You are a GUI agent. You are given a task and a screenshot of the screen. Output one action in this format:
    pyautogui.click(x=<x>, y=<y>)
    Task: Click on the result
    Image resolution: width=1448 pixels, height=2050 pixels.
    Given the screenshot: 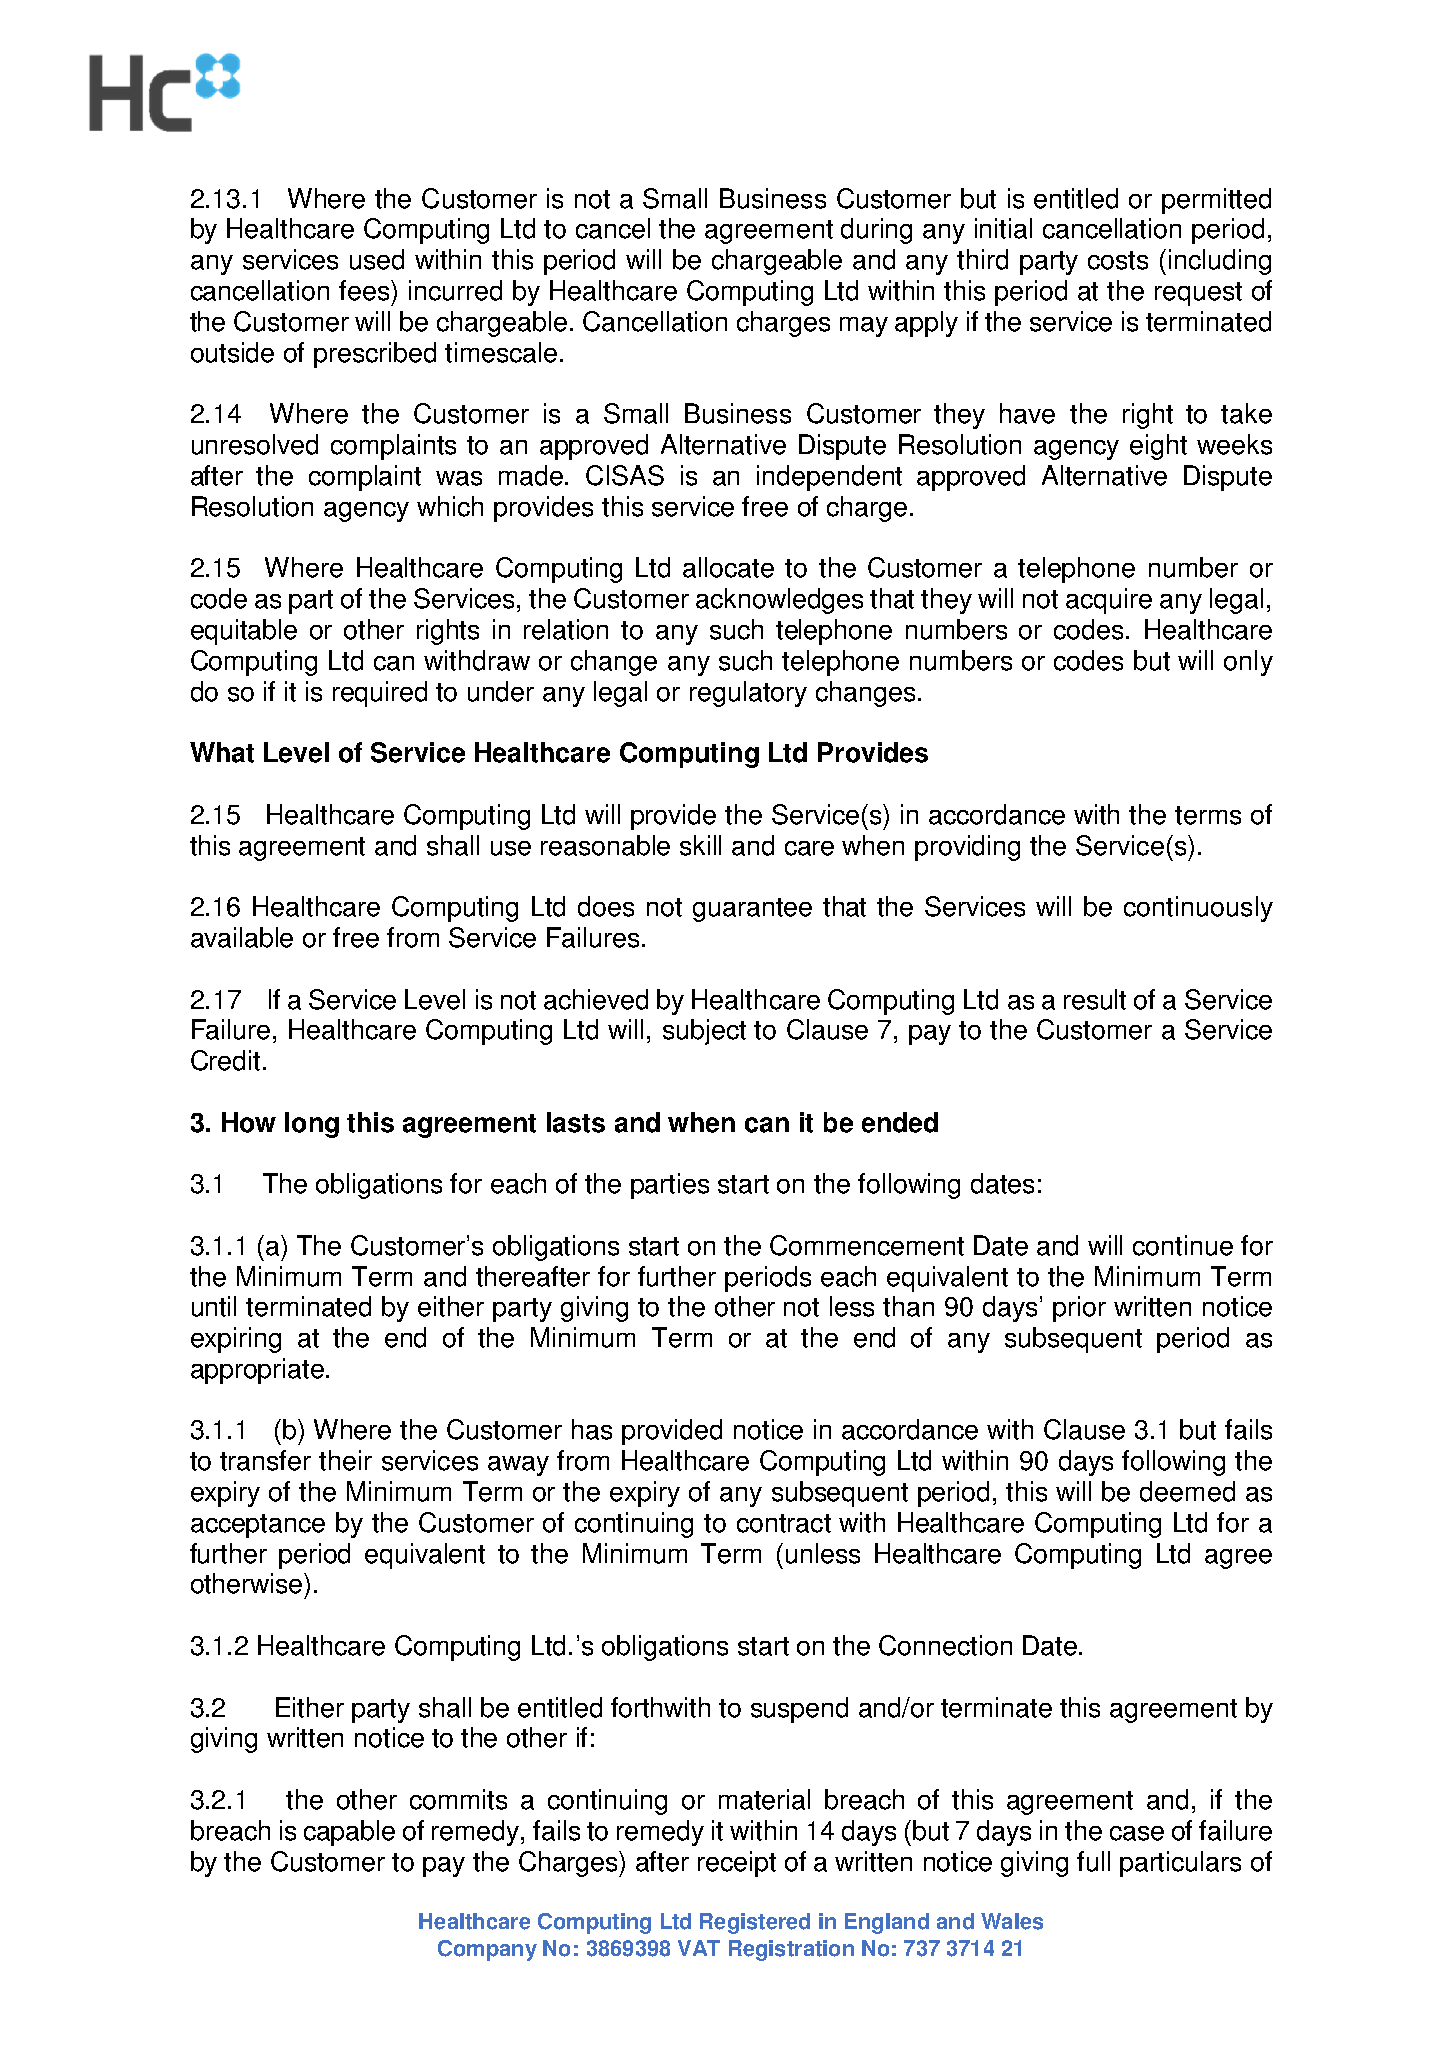 What is the action you would take?
    pyautogui.click(x=1095, y=999)
